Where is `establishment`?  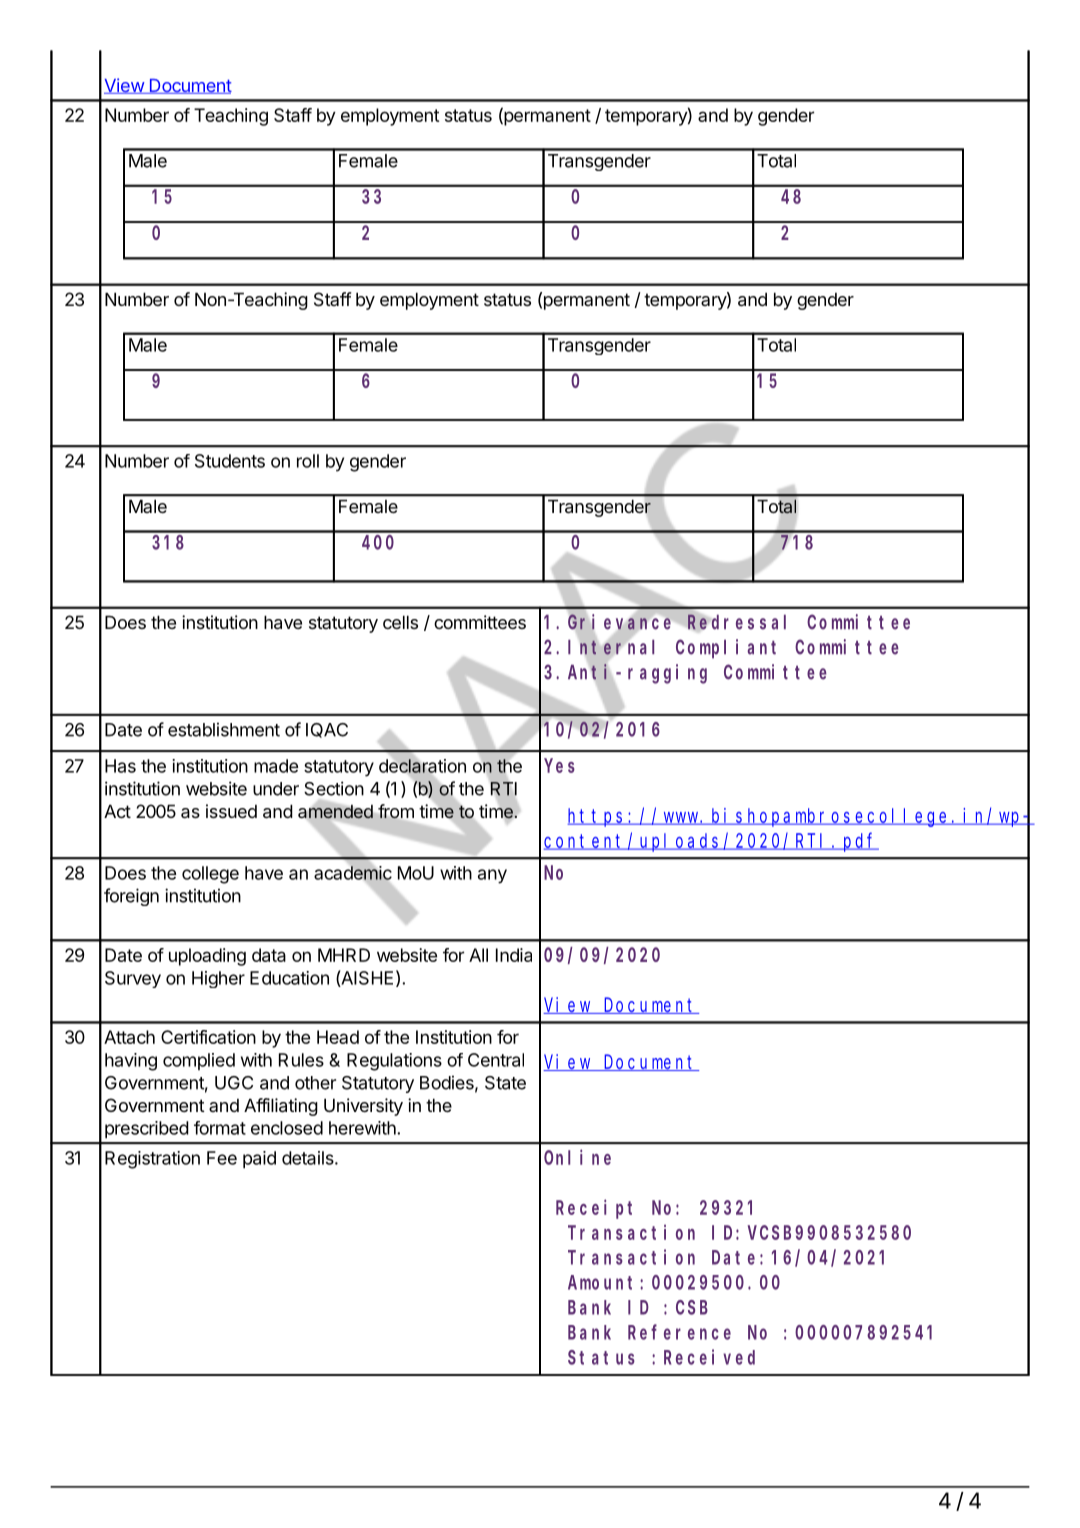
establishment is located at coordinates (224, 729).
